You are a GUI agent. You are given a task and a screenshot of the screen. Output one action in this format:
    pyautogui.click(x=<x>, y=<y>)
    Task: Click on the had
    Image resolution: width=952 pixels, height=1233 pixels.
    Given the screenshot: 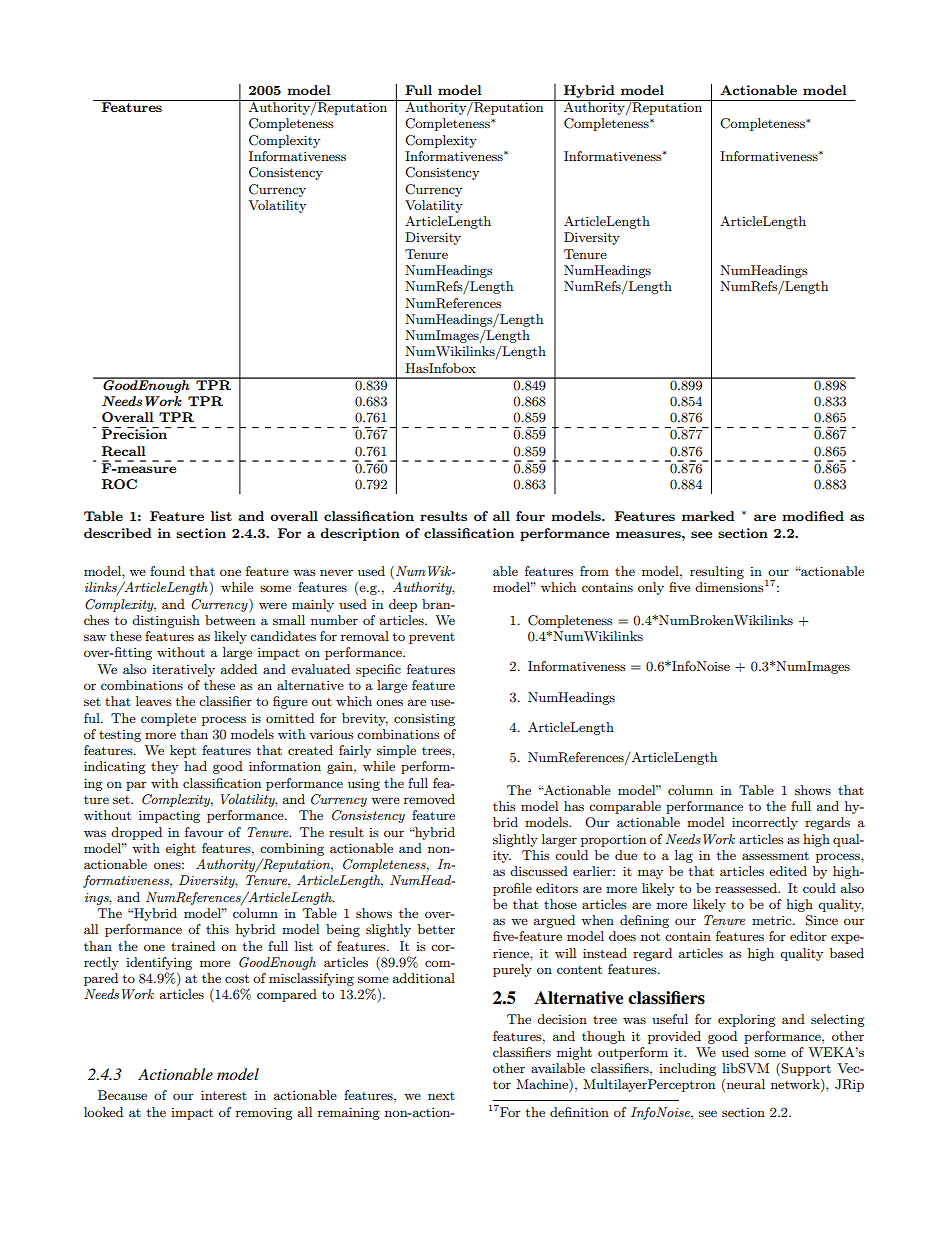 What is the action you would take?
    pyautogui.click(x=195, y=766)
